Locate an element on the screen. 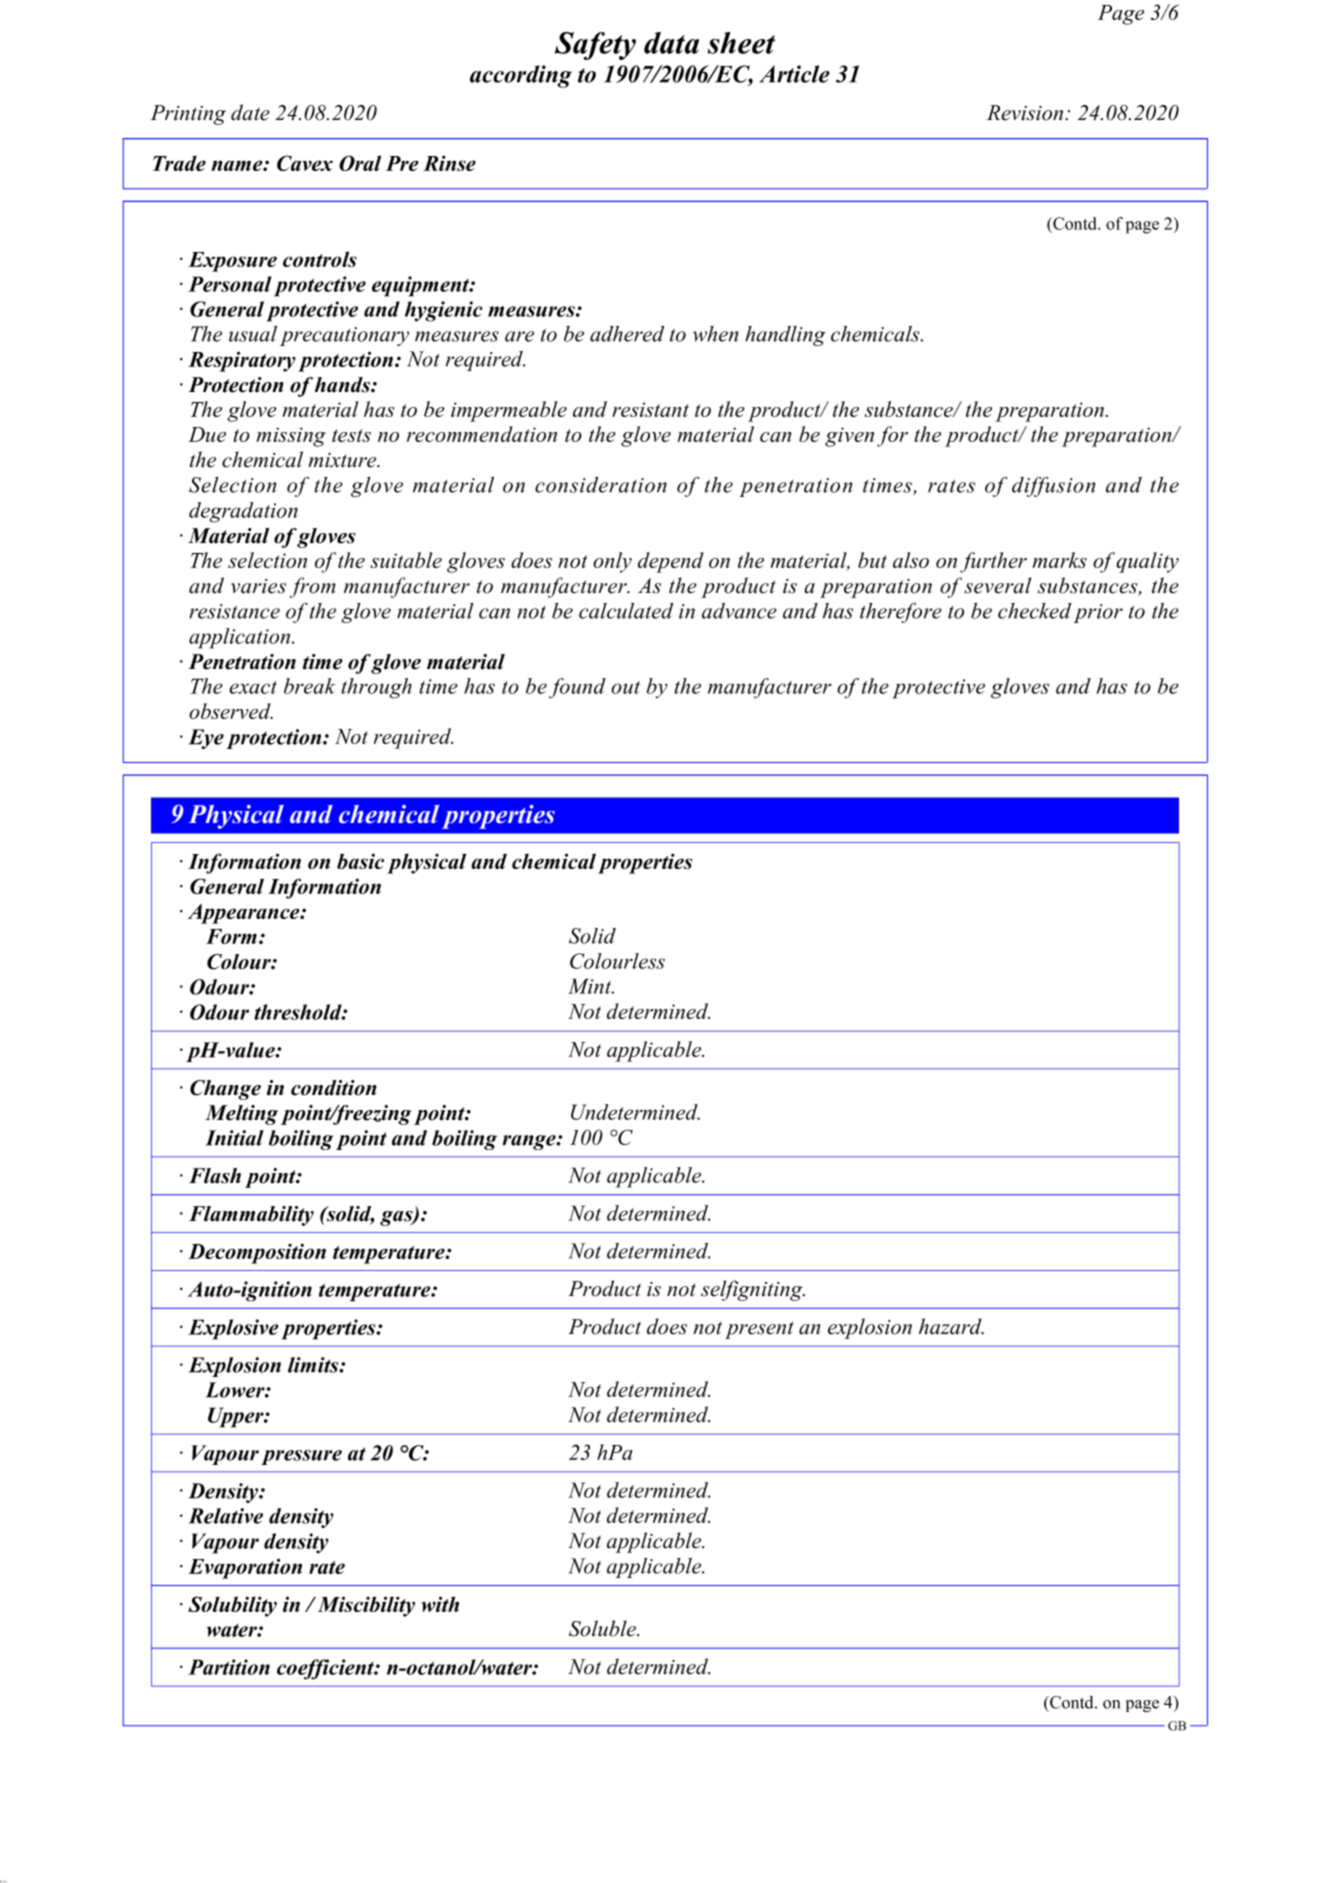  data is located at coordinates (671, 43).
